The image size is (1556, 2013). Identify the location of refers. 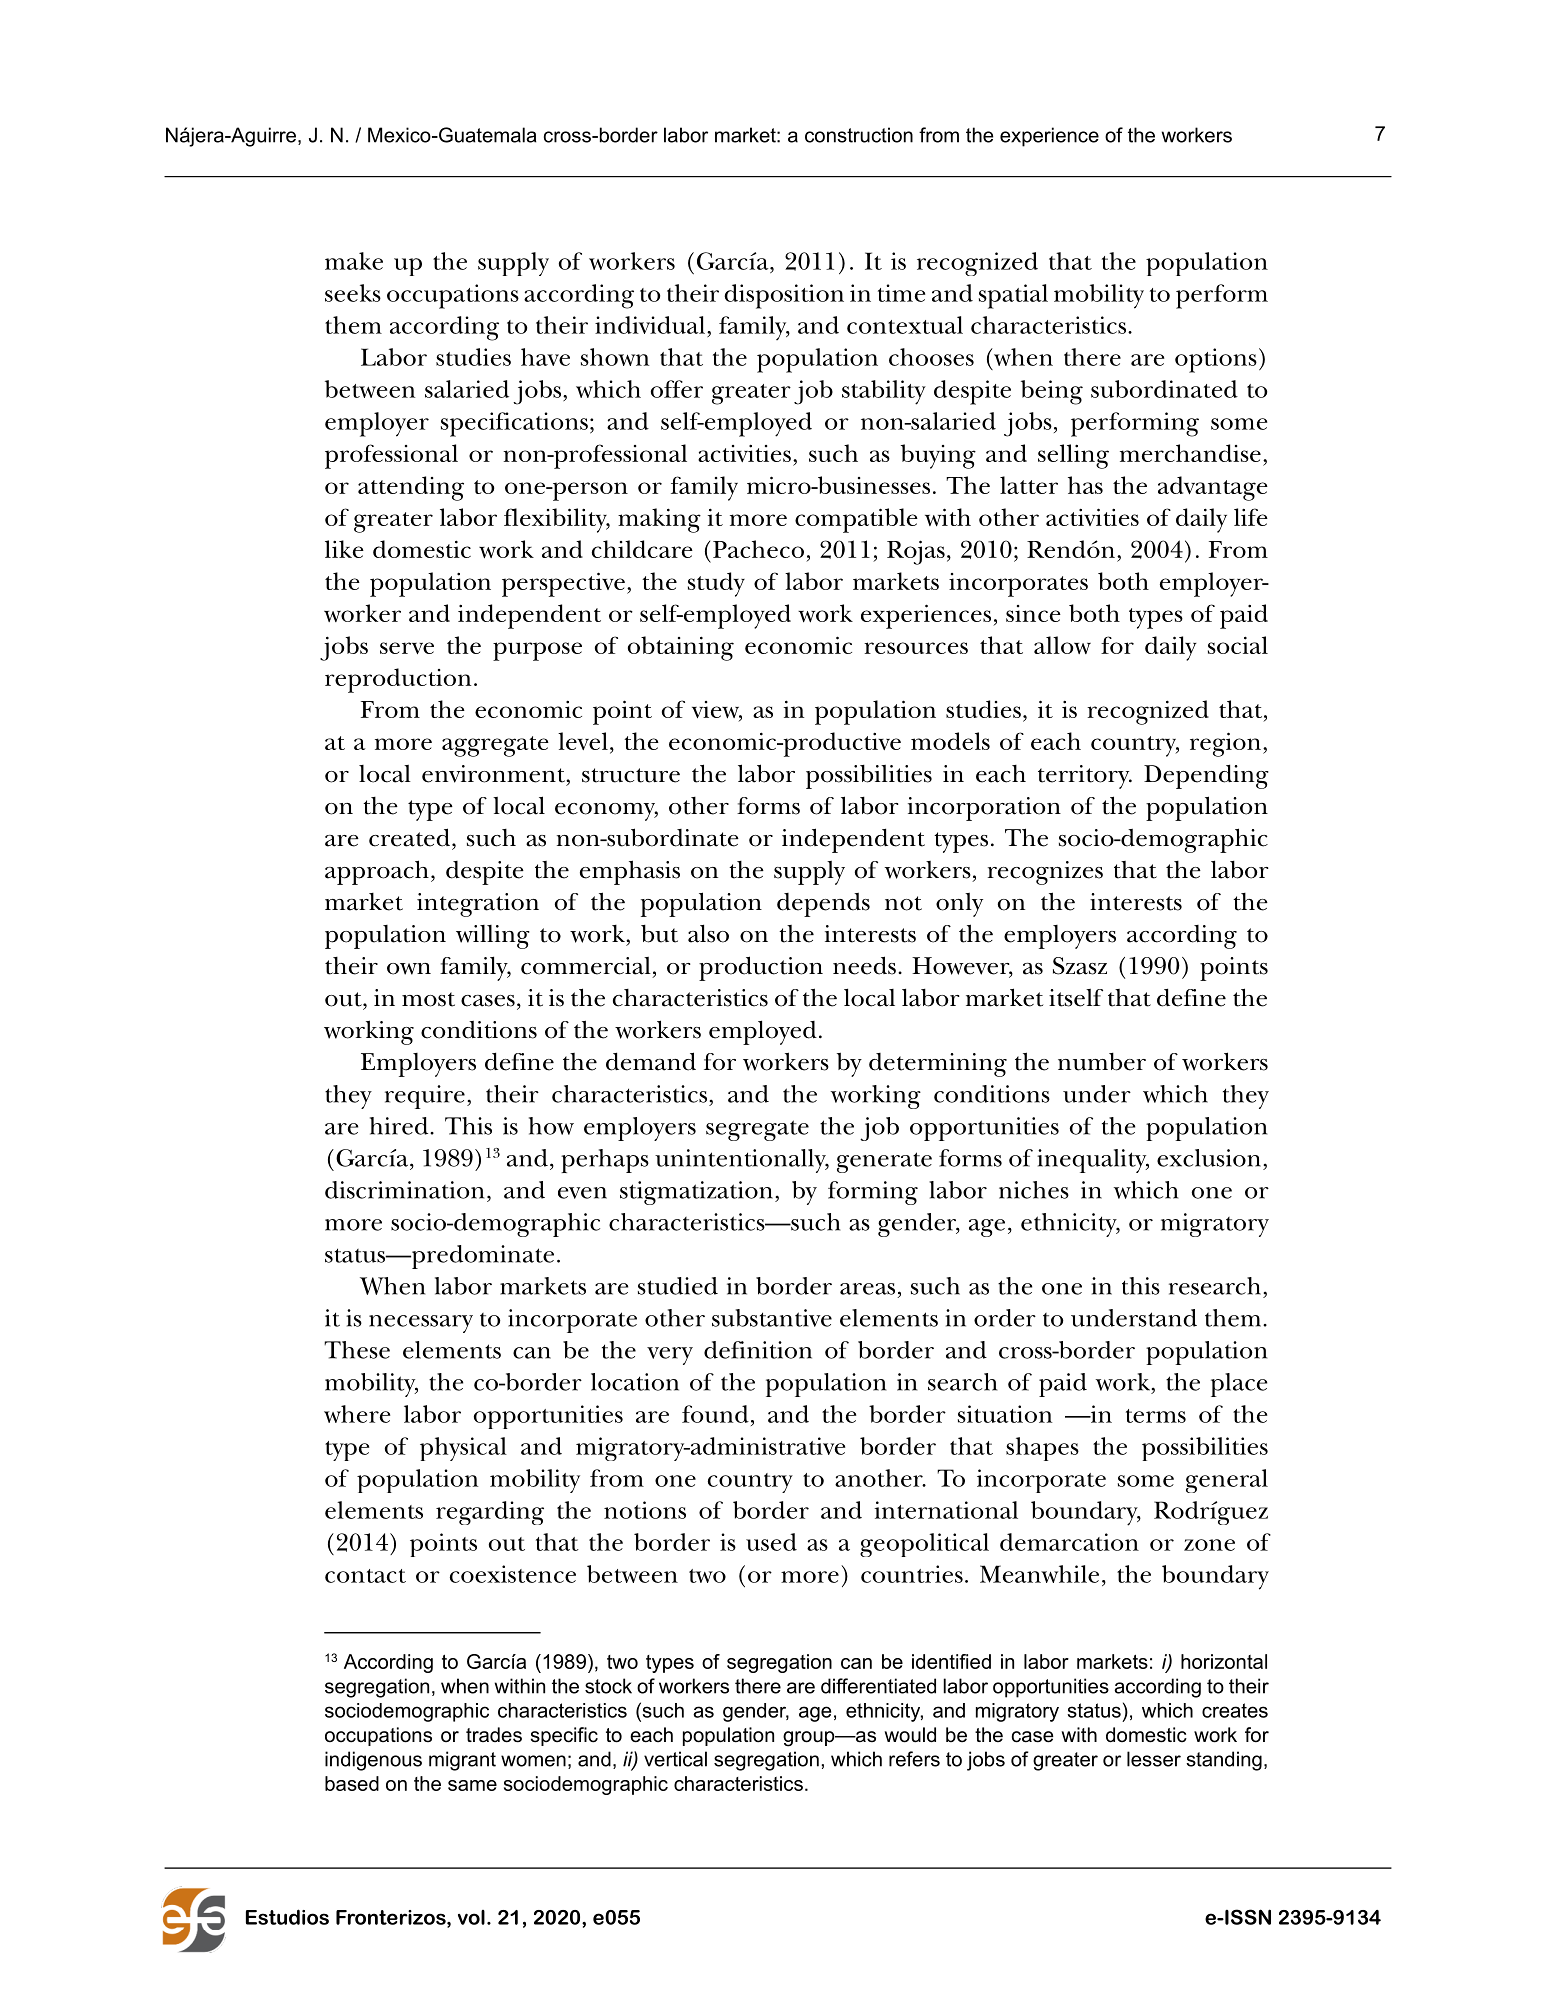
(914, 1759).
